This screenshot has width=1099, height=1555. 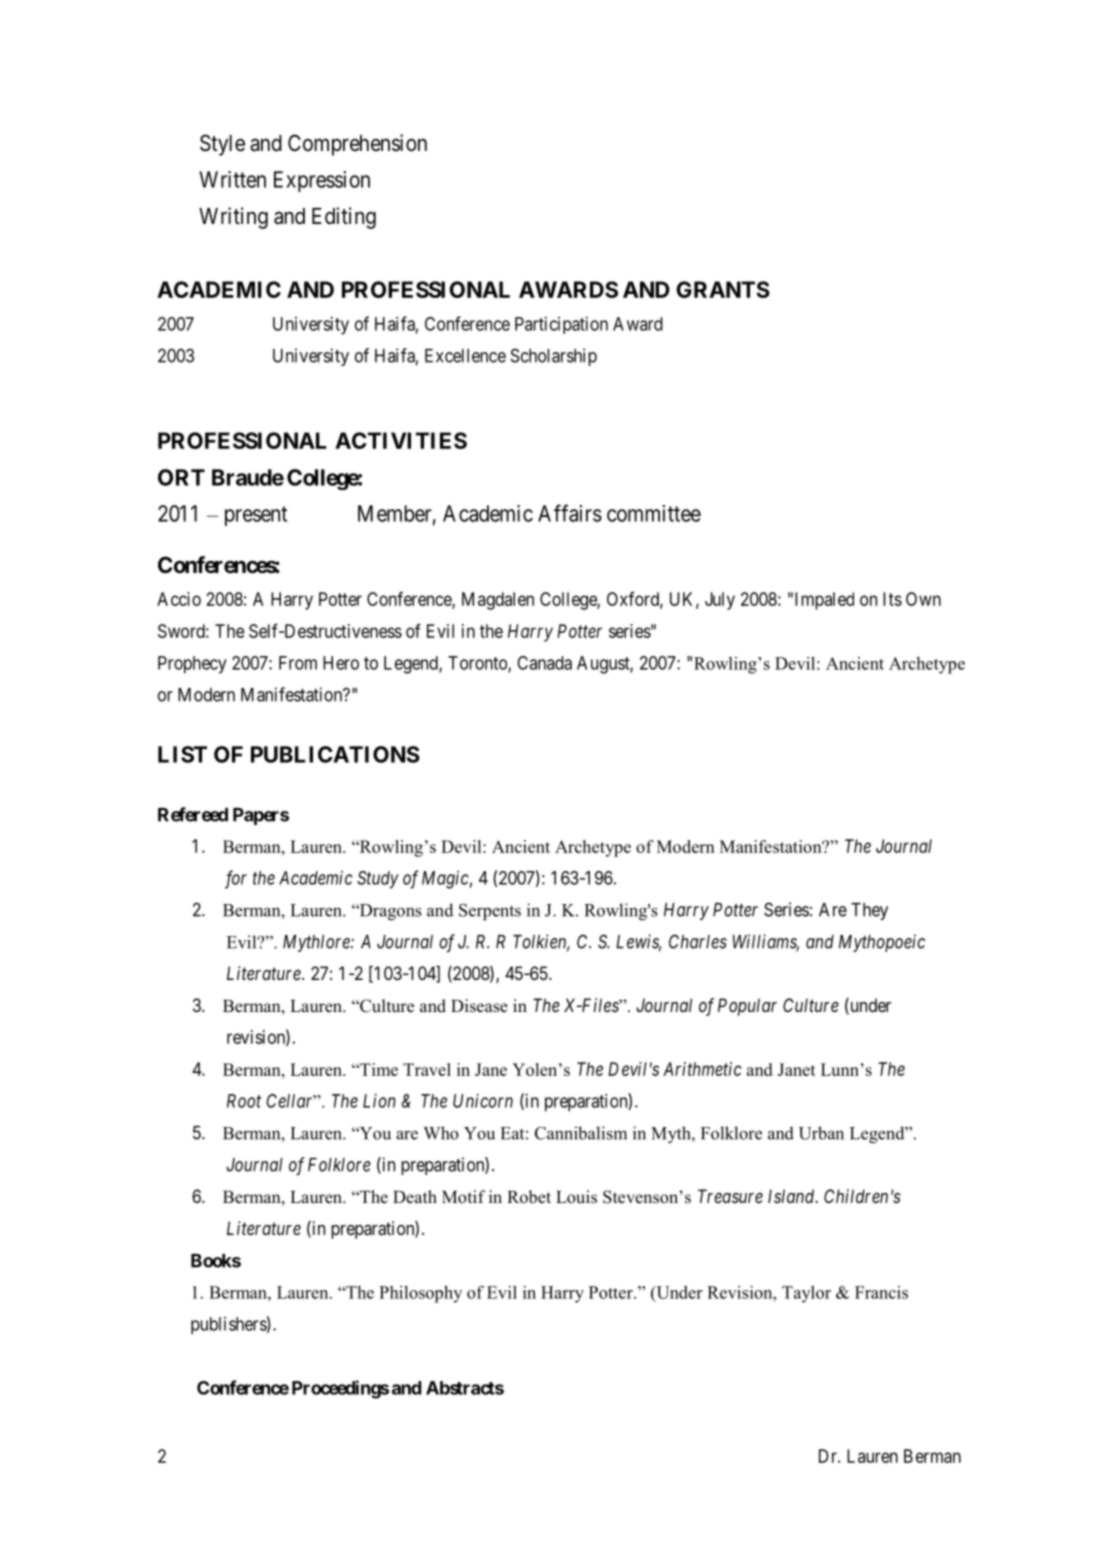 What do you see at coordinates (576, 1197) in the screenshot?
I see `Louis` at bounding box center [576, 1197].
